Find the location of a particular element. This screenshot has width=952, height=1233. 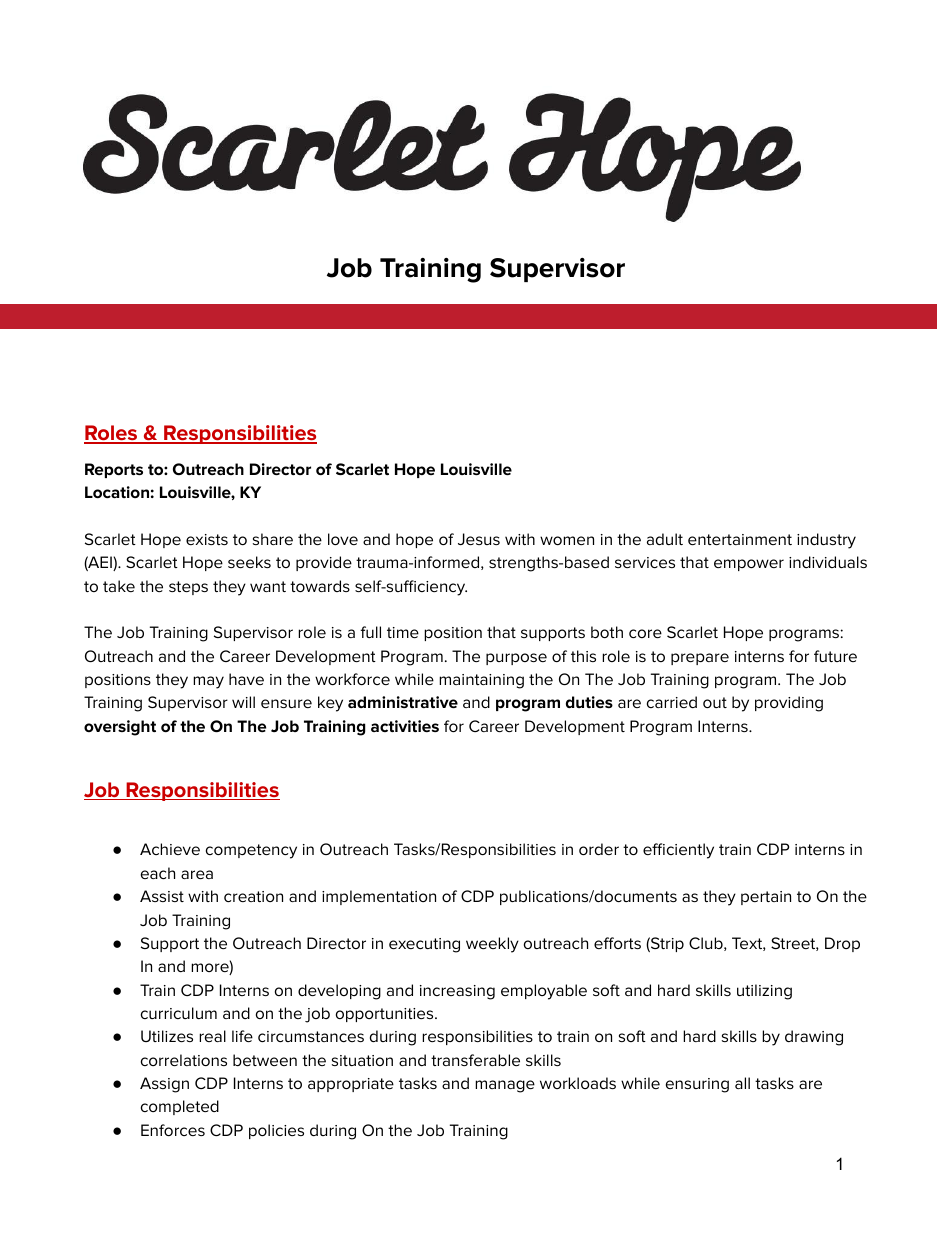

entertainment is located at coordinates (740, 539).
